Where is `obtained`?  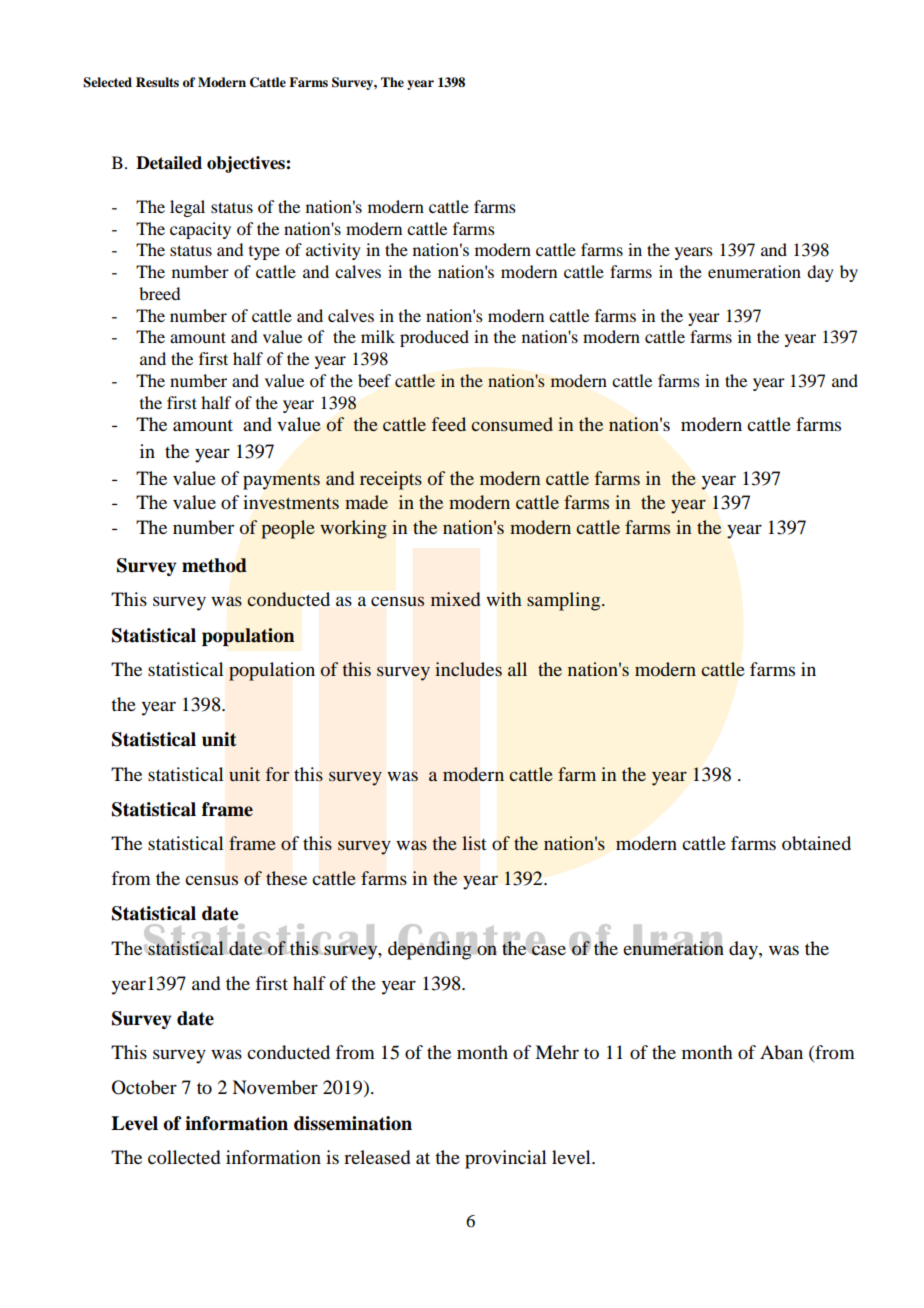 obtained is located at coordinates (816, 843).
